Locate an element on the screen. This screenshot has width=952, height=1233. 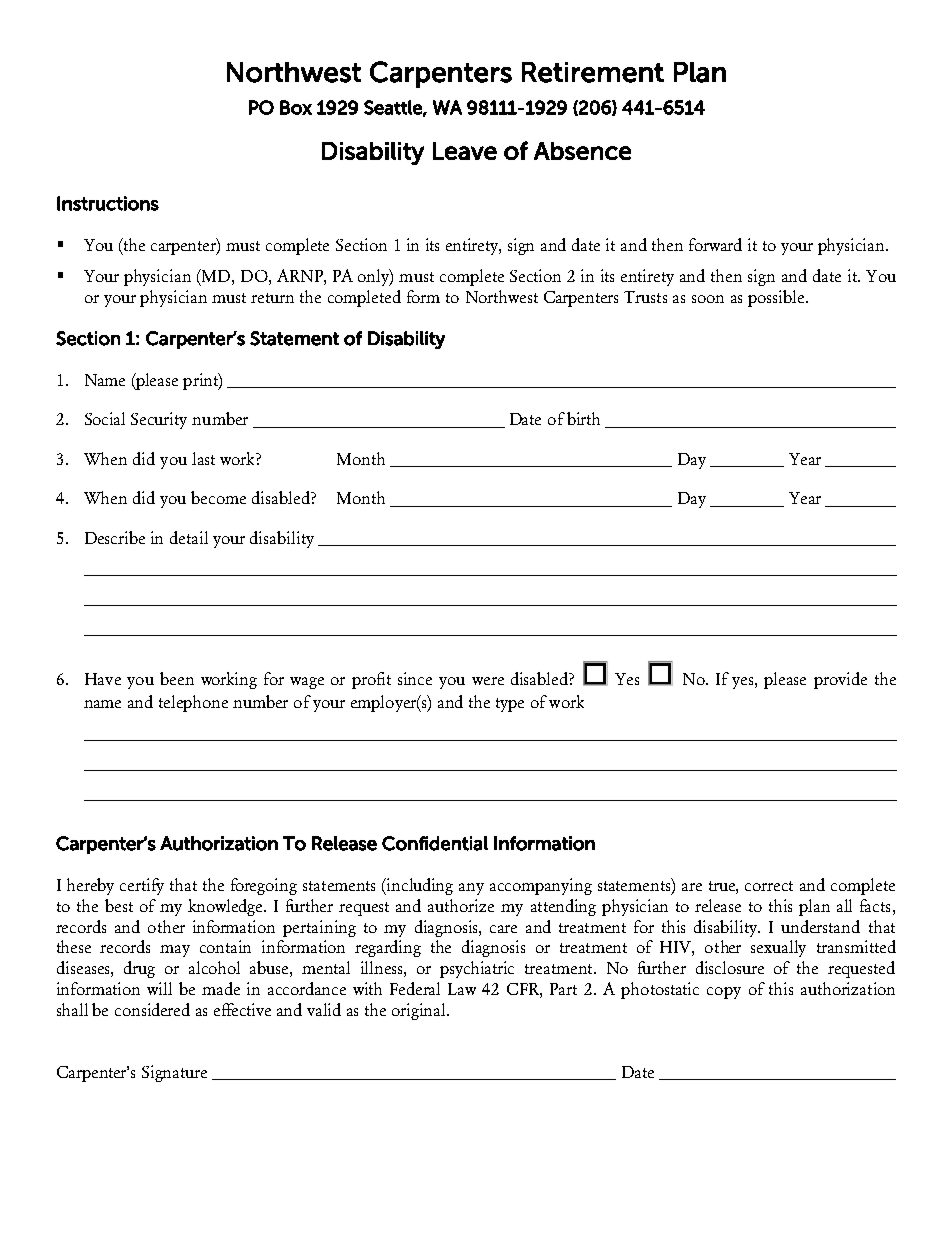
Leave is located at coordinates (465, 151).
